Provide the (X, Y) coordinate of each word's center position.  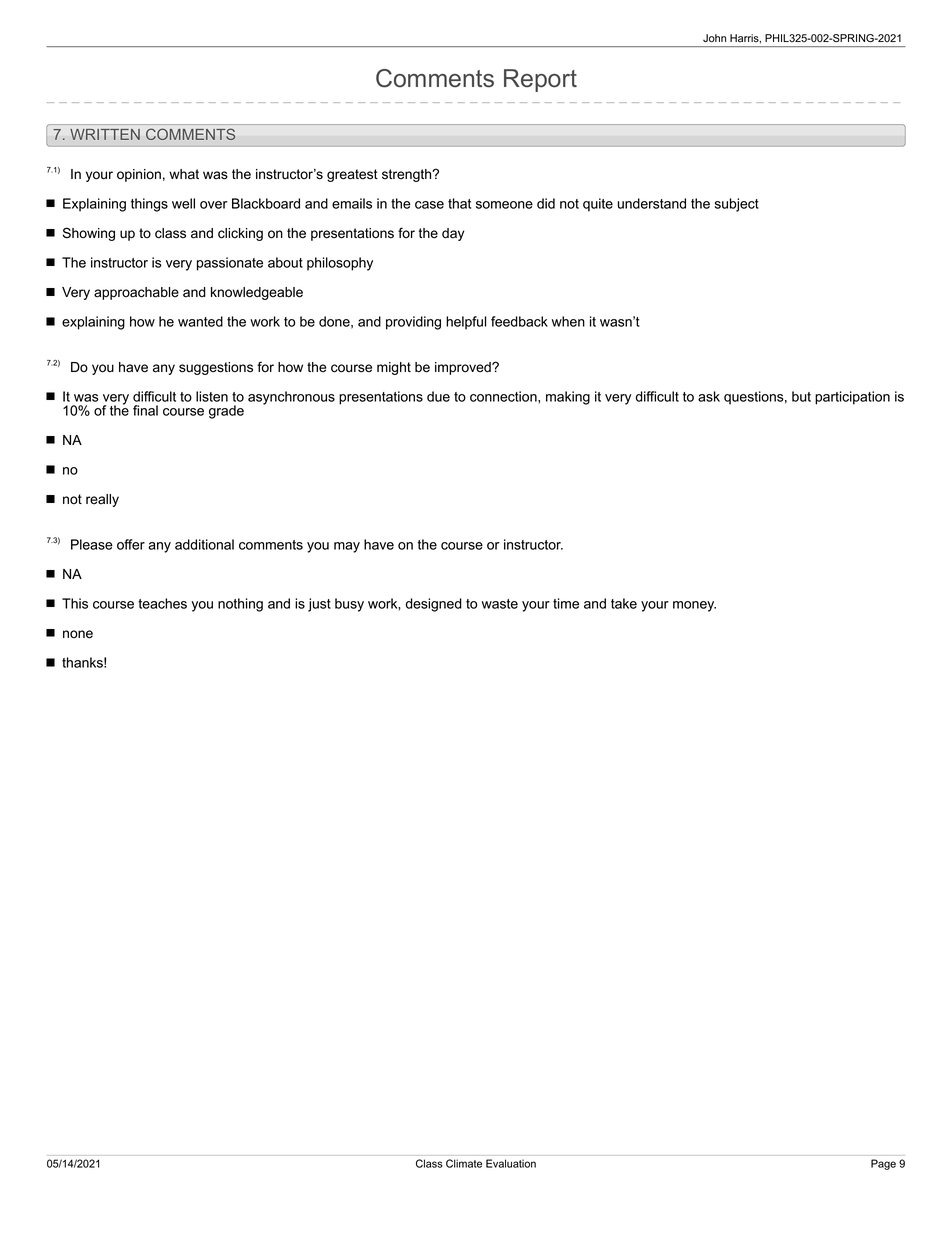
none (78, 634)
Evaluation (511, 1163)
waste (499, 604)
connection (504, 396)
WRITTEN (105, 134)
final (145, 410)
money (694, 606)
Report (540, 80)
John (714, 38)
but (801, 396)
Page (883, 1164)
